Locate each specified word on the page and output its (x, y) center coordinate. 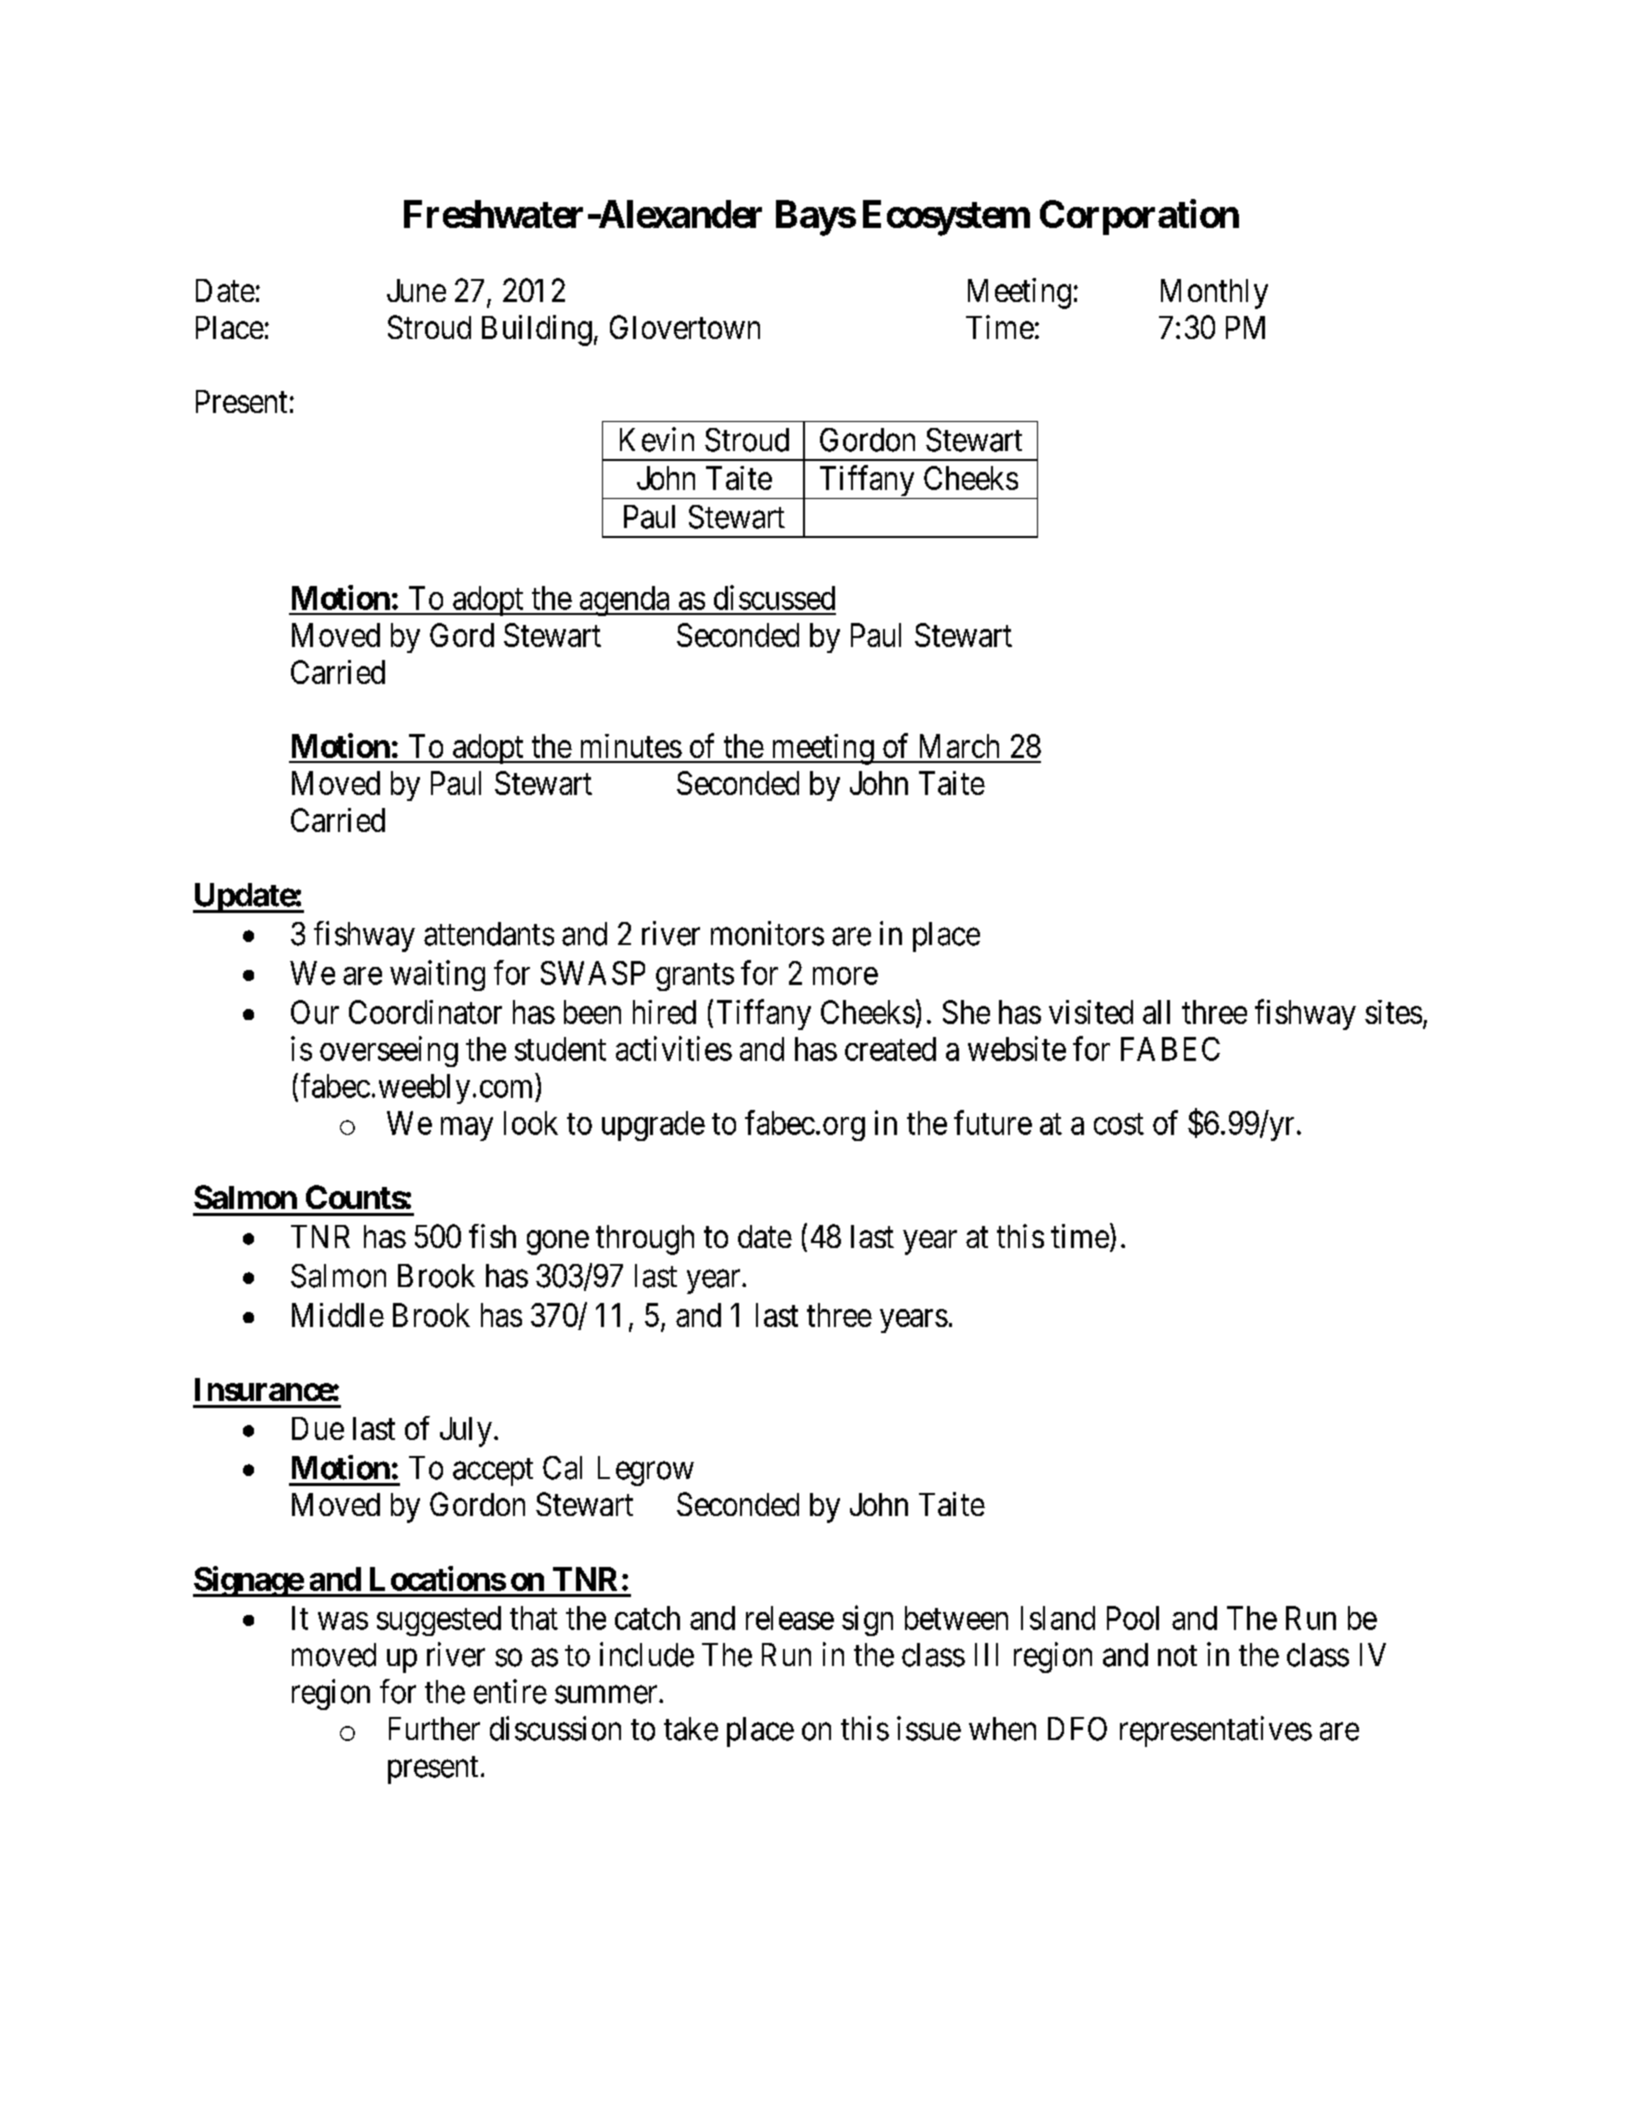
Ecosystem (946, 218)
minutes (631, 746)
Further (434, 1729)
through (645, 1240)
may (467, 1129)
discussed (774, 597)
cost (1119, 1124)
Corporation (1139, 217)
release (790, 1618)
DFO (1077, 1729)
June (416, 290)
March (959, 746)
